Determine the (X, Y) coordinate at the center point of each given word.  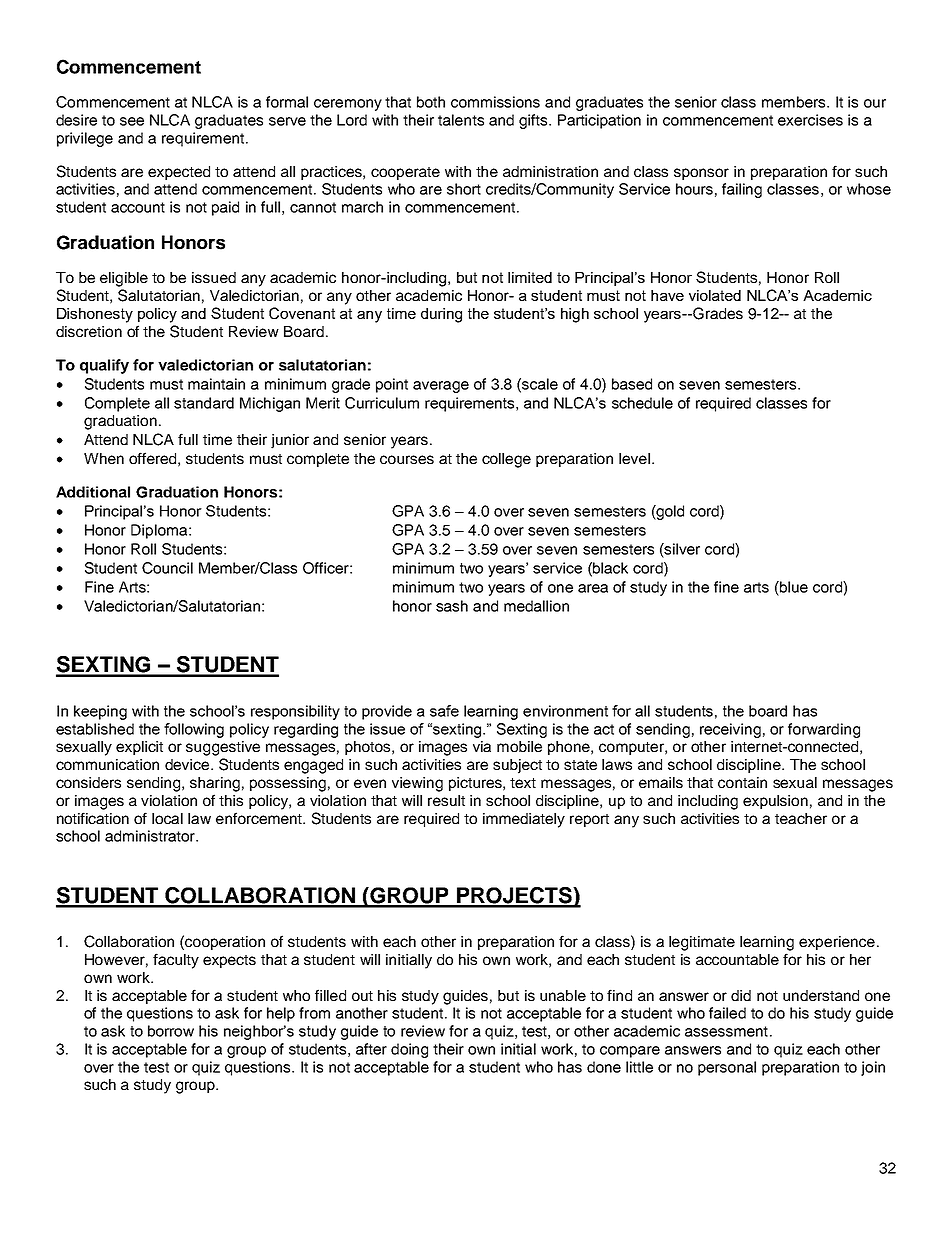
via (482, 746)
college (506, 460)
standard (204, 403)
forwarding (824, 730)
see (132, 121)
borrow (171, 1031)
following (194, 730)
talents (461, 120)
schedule (642, 403)
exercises (810, 120)
